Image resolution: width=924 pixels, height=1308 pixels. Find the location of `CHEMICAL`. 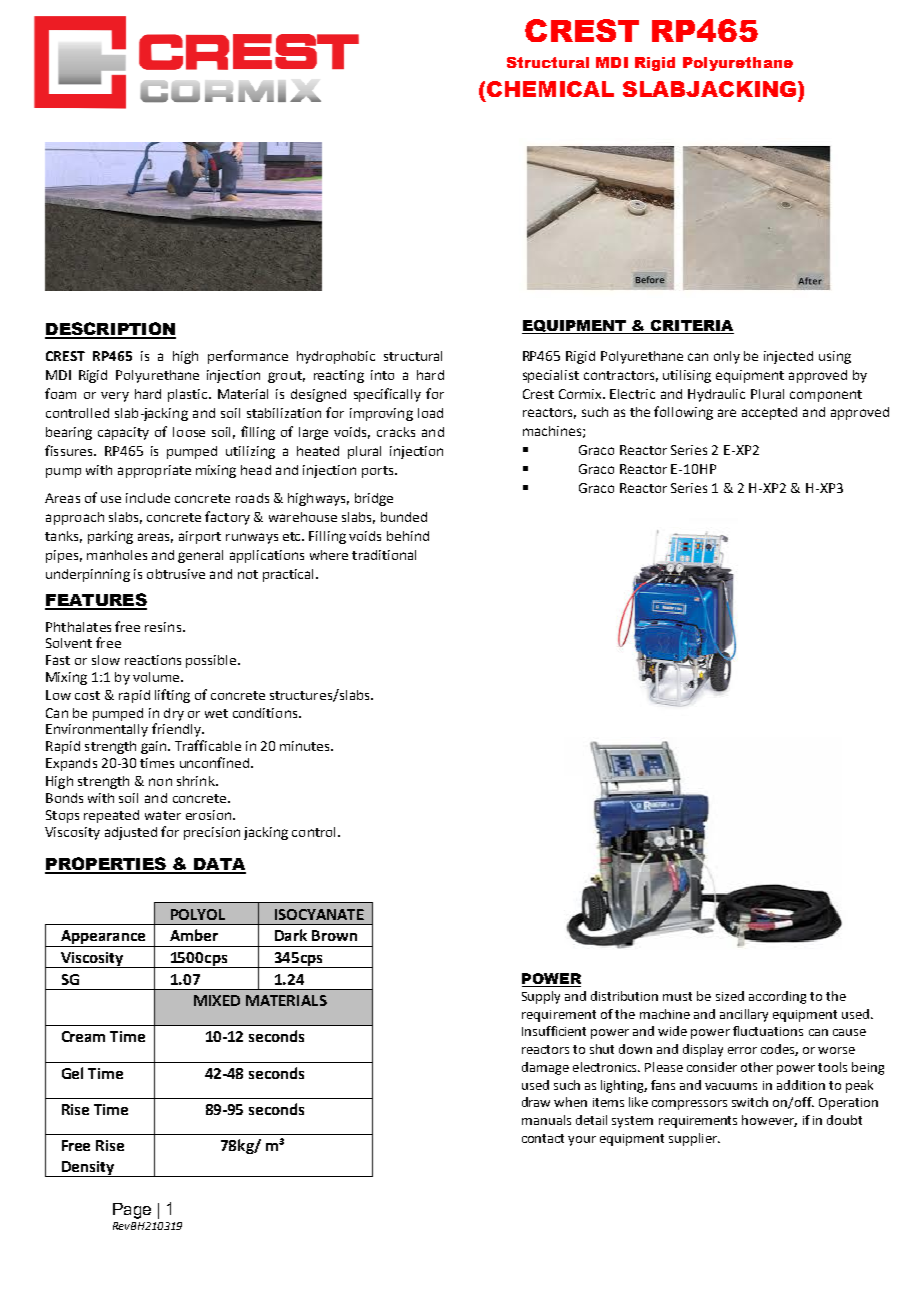

CHEMICAL is located at coordinates (550, 89).
